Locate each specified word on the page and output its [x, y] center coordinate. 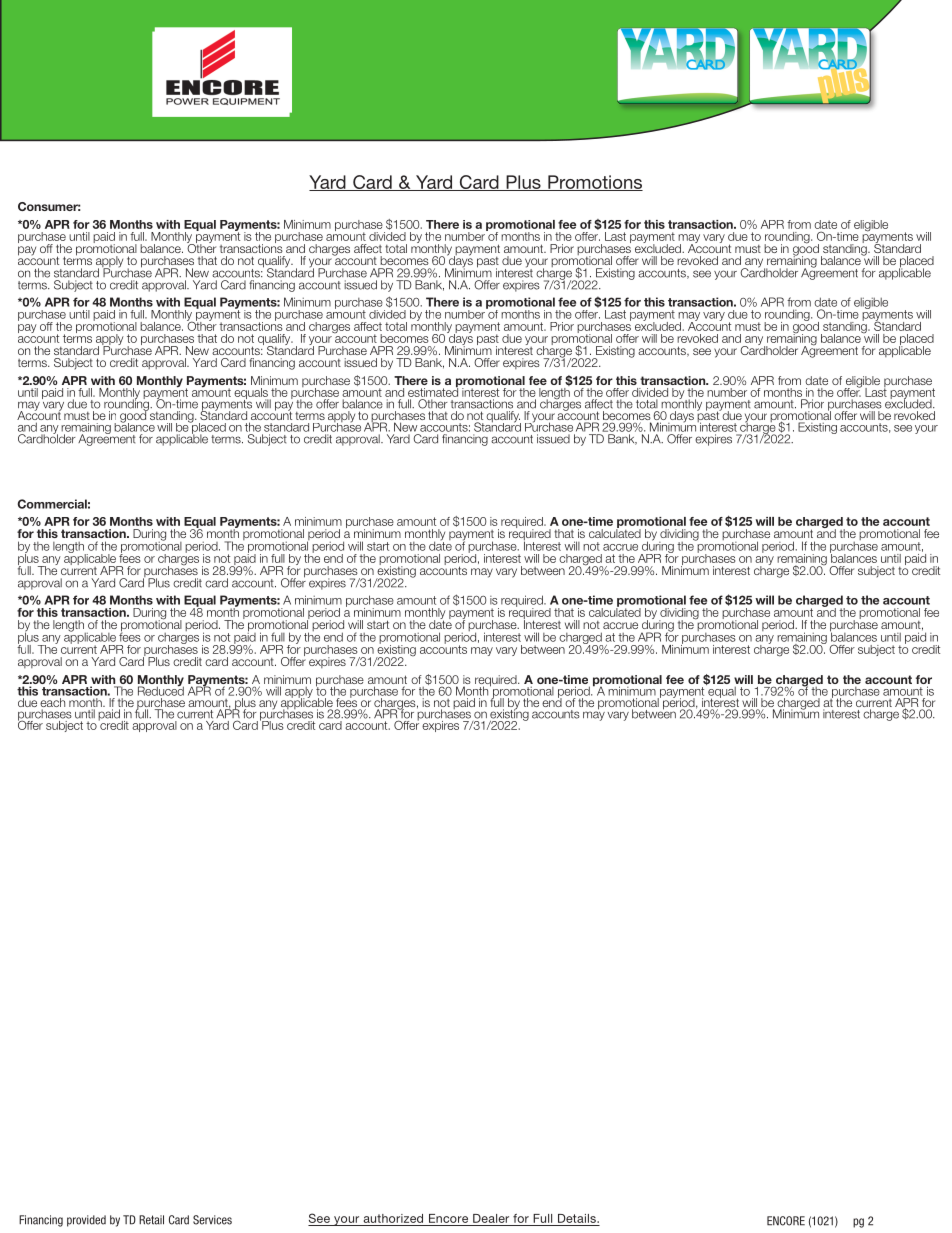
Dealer [491, 1218]
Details [578, 1218]
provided [86, 1221]
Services [212, 1220]
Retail [151, 1220]
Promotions [594, 183]
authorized [393, 1218]
